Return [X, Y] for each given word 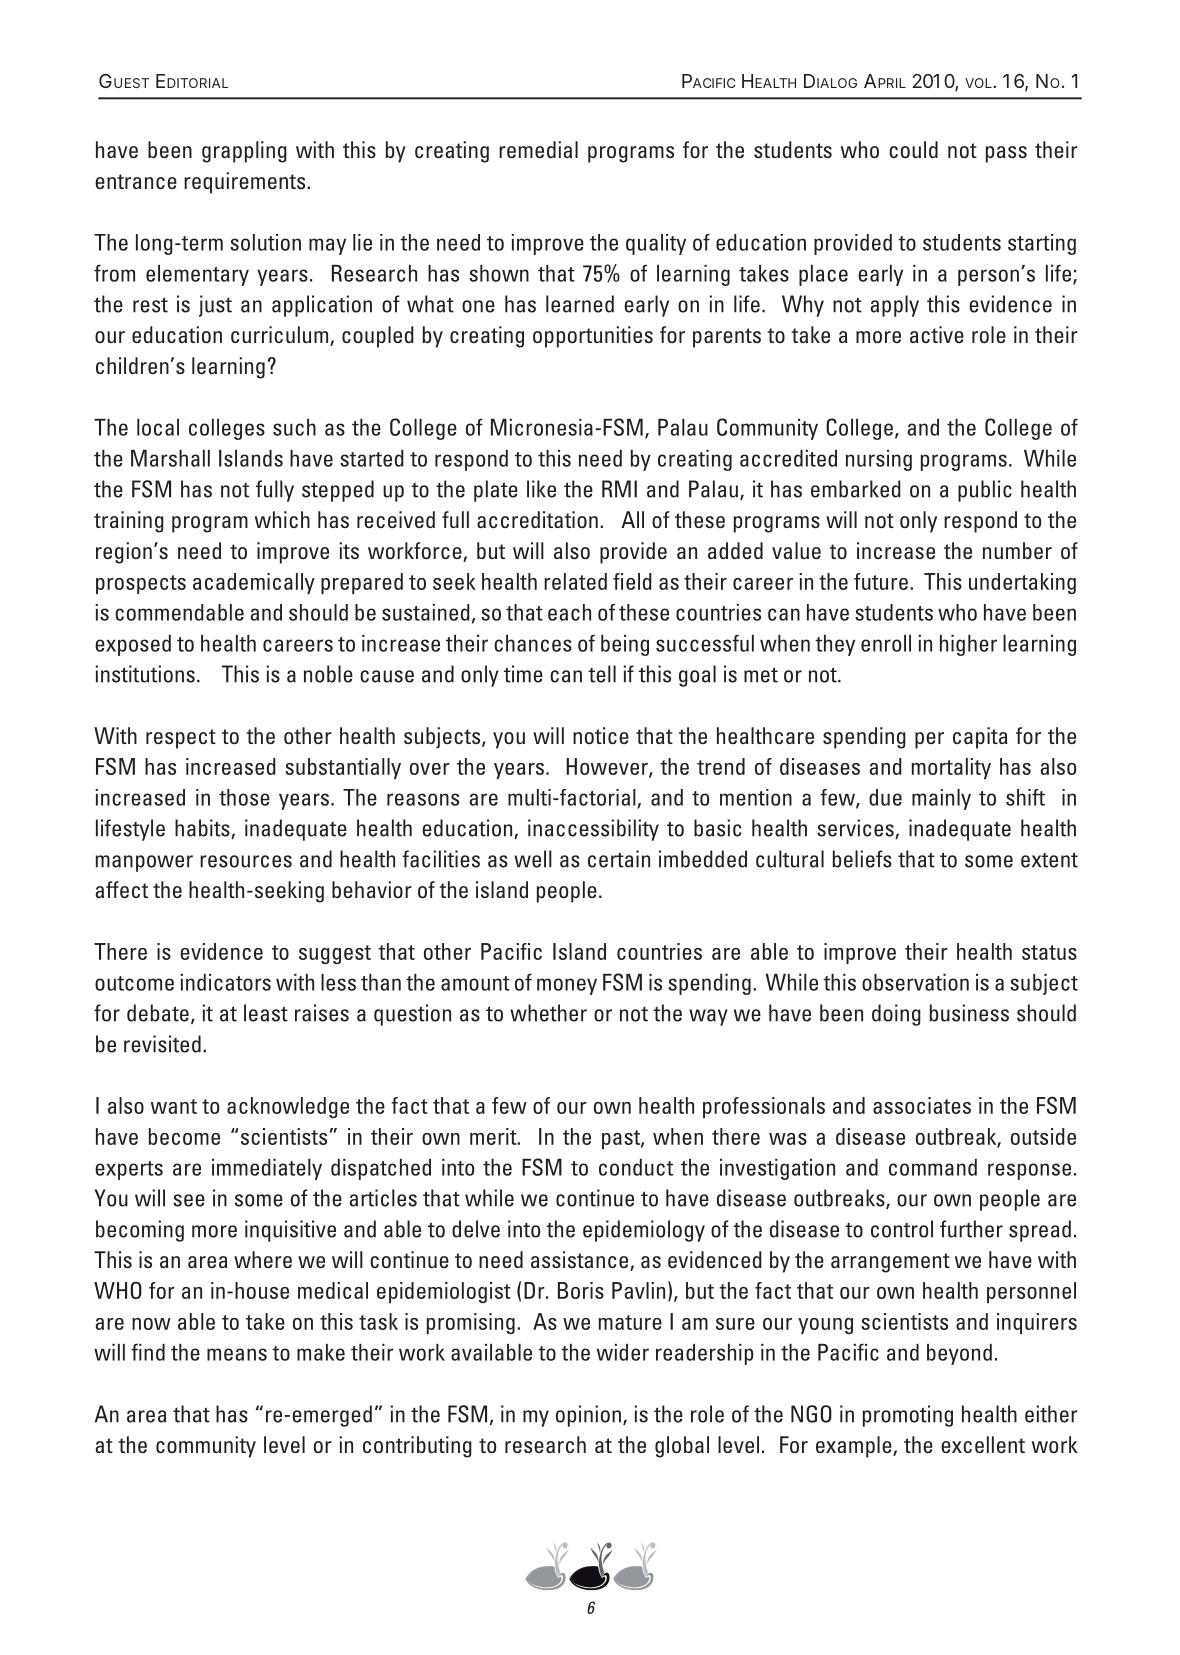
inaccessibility [593, 830]
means [237, 1354]
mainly [941, 799]
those [244, 797]
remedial [538, 149]
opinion [588, 1416]
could [913, 149]
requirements [246, 183]
